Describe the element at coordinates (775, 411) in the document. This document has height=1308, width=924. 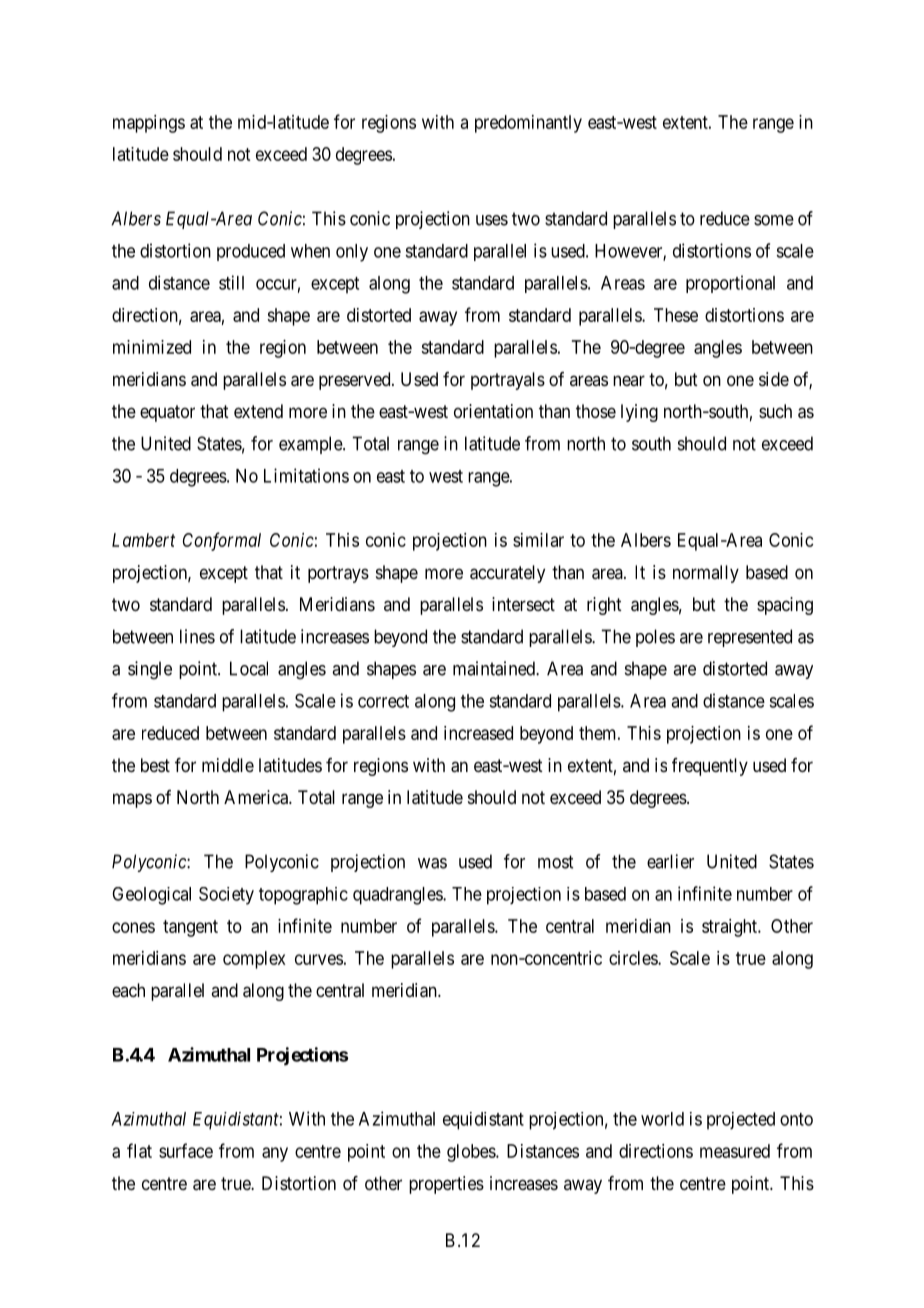
I see `such` at that location.
